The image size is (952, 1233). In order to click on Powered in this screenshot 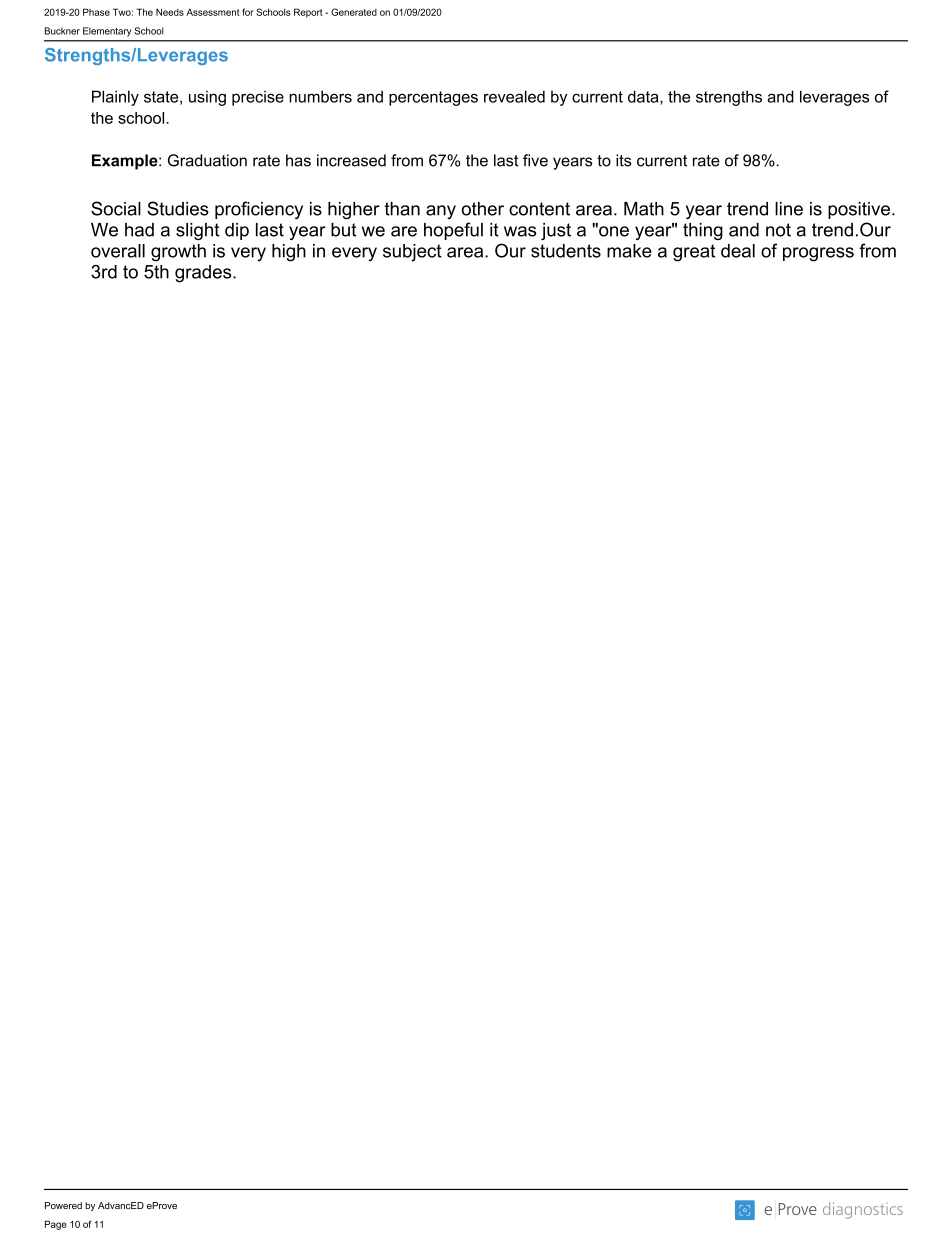, I will do `click(63, 1205)`.
